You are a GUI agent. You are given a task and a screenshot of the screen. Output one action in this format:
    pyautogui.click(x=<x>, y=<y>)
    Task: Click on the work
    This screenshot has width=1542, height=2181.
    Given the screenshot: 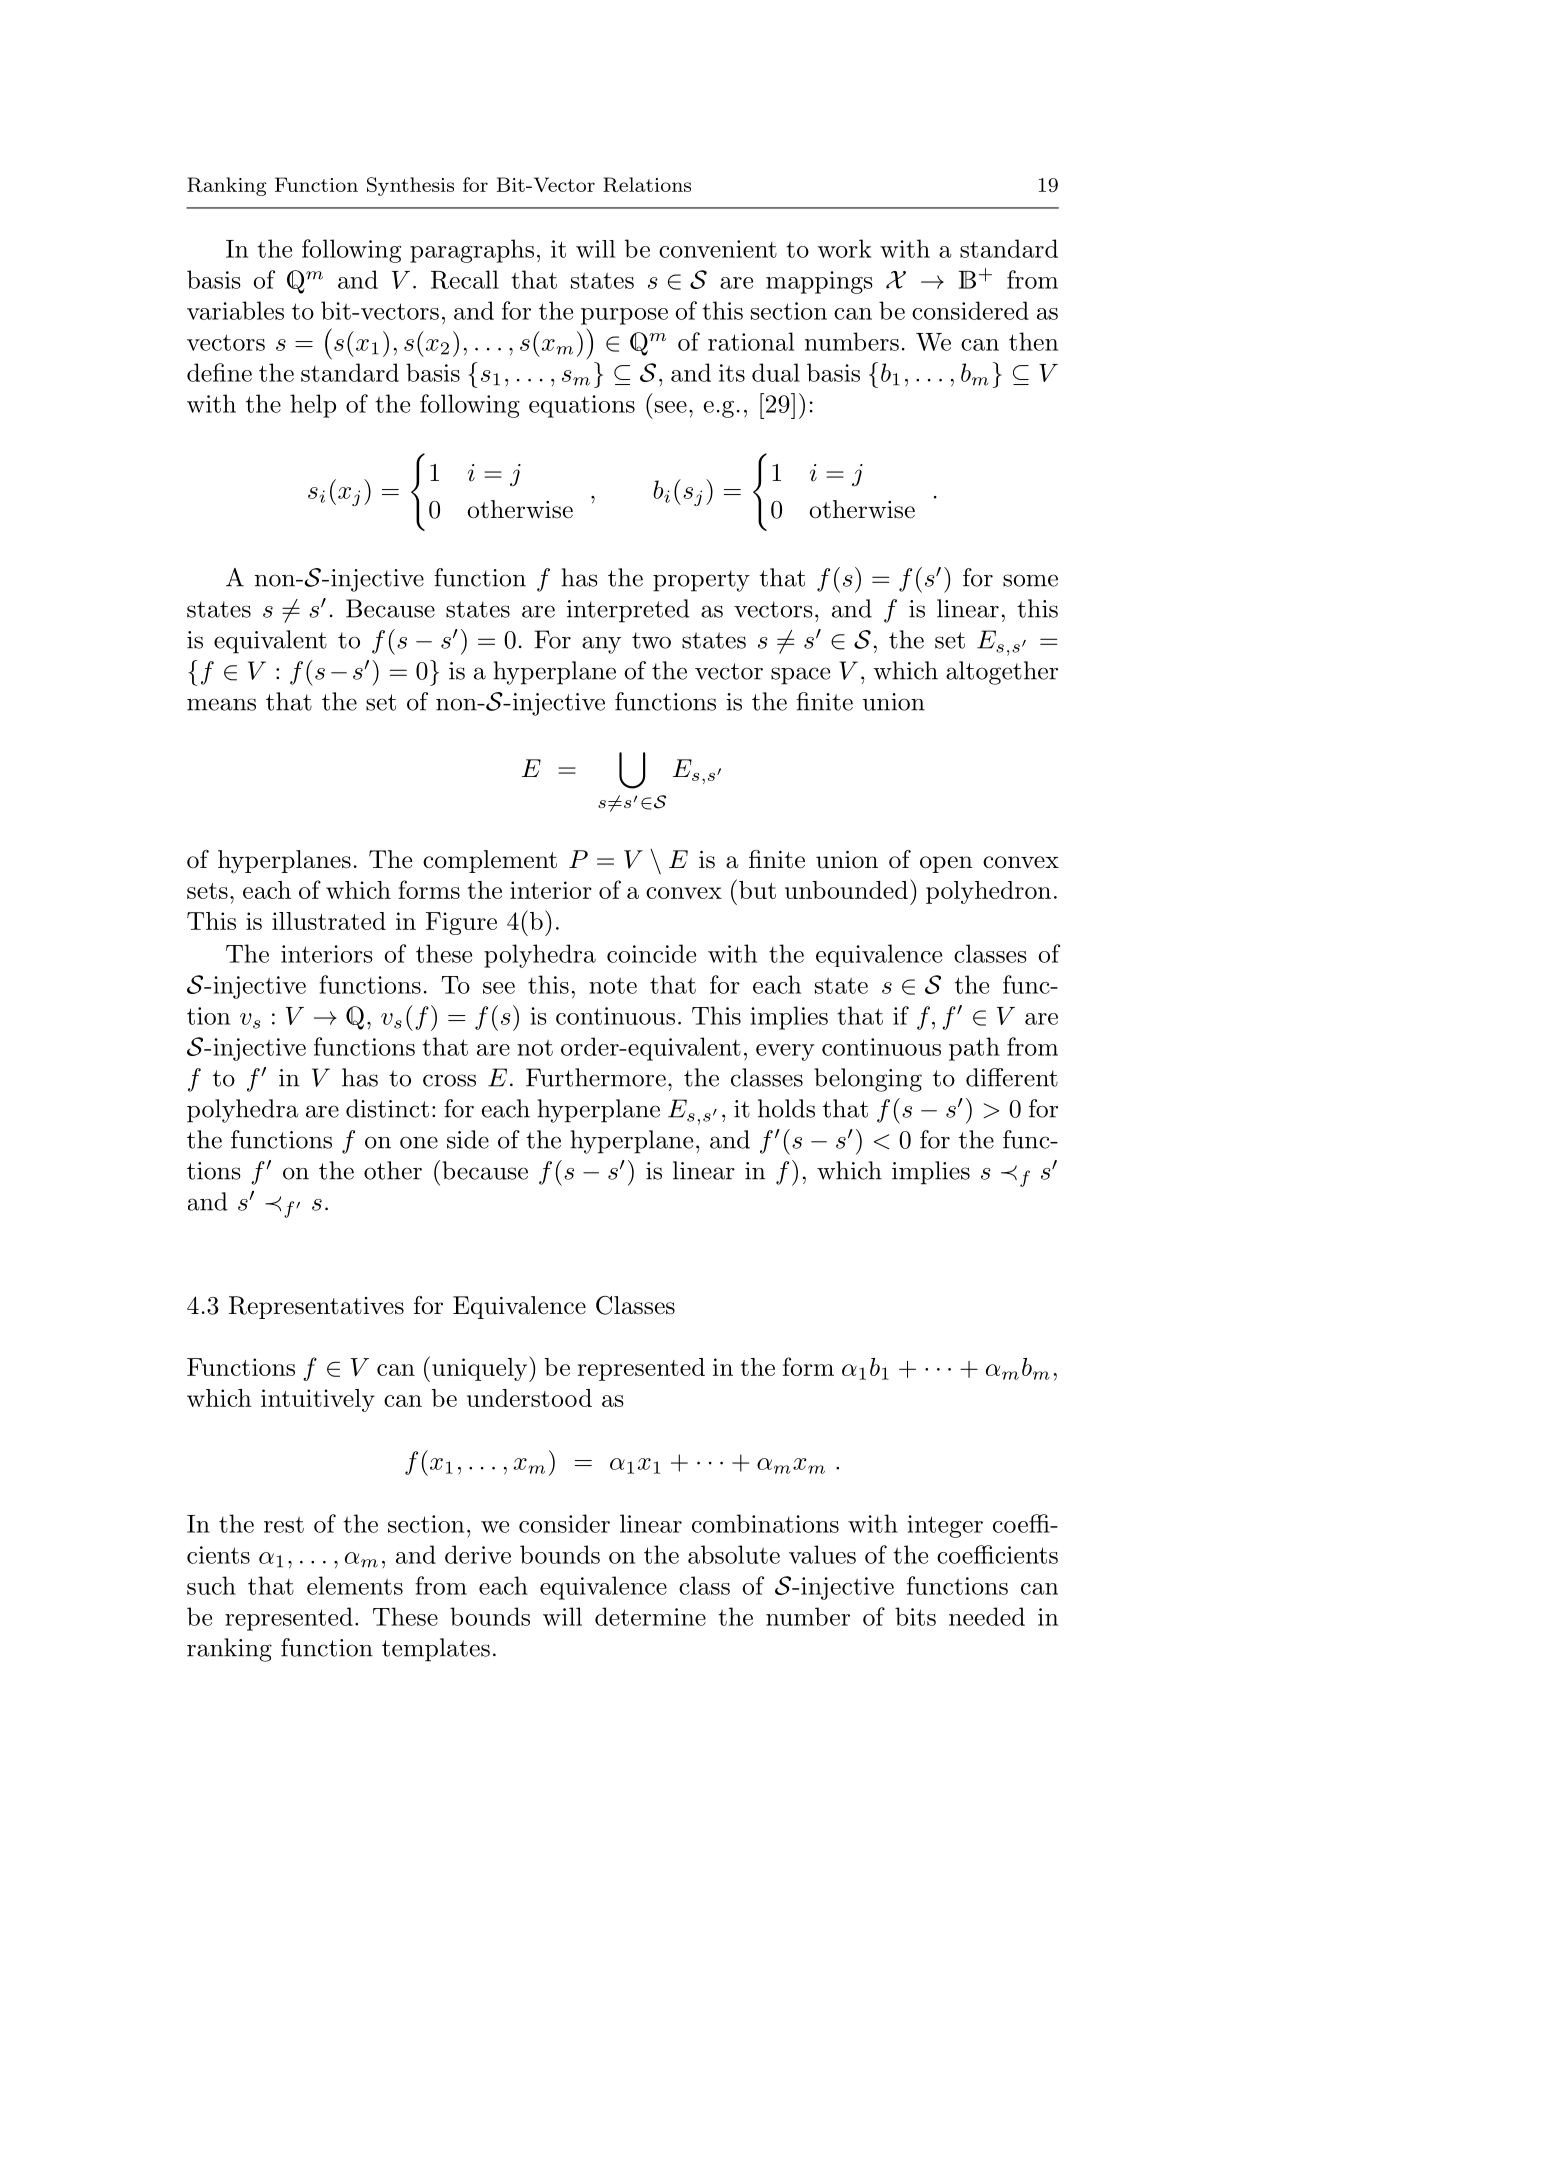 What is the action you would take?
    pyautogui.click(x=845, y=248)
